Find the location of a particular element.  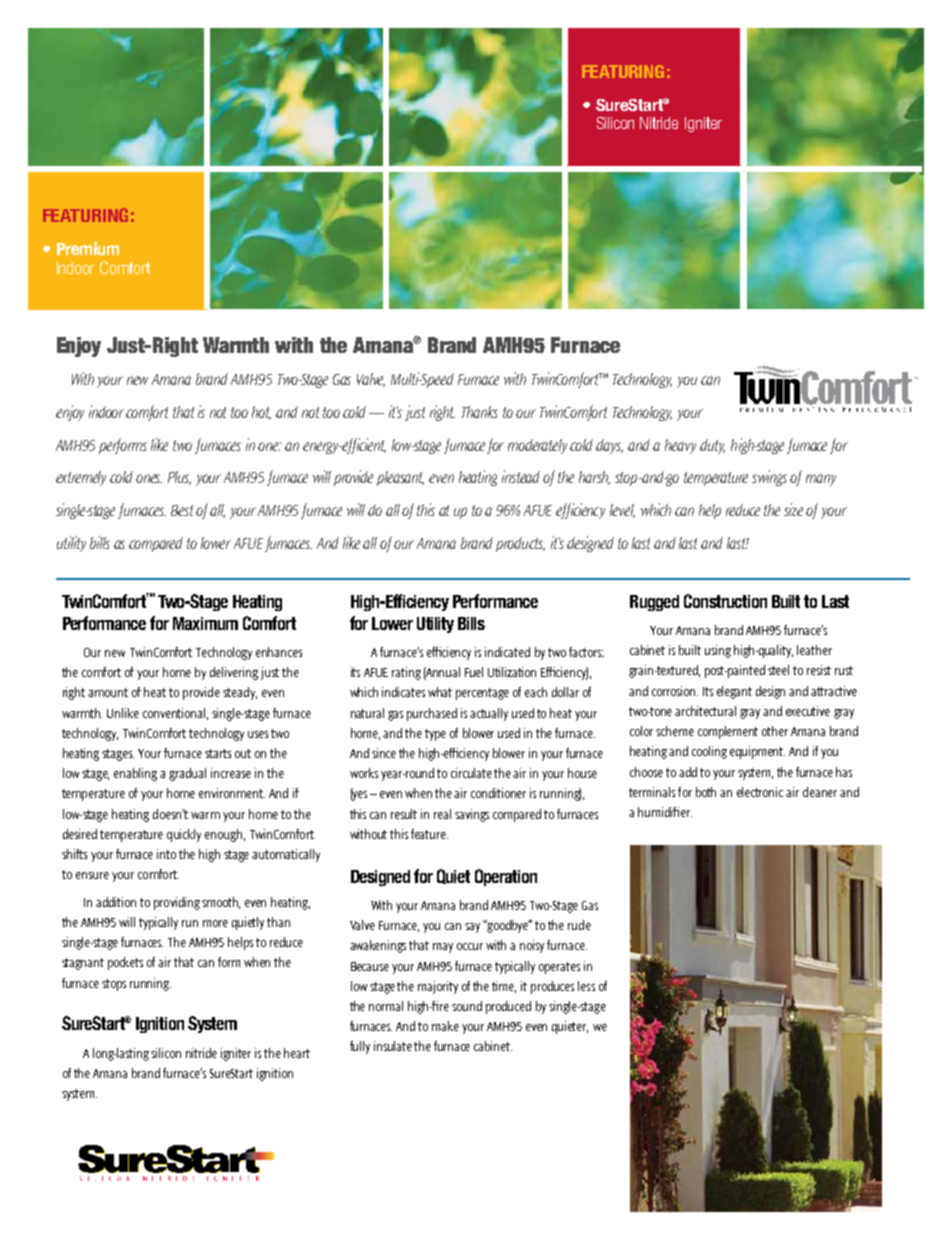

other is located at coordinates (775, 731).
